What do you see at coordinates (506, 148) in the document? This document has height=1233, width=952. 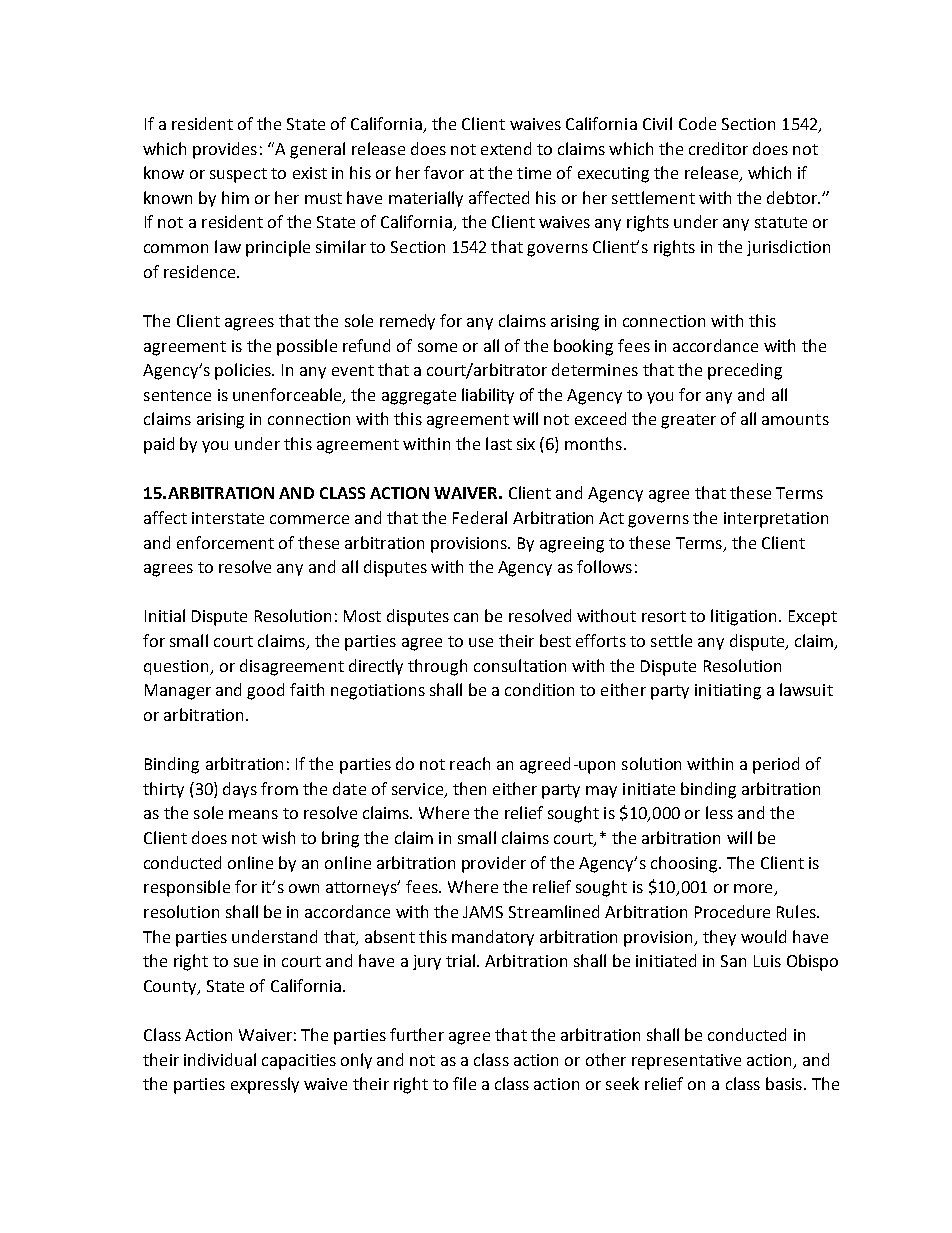 I see `extend` at bounding box center [506, 148].
